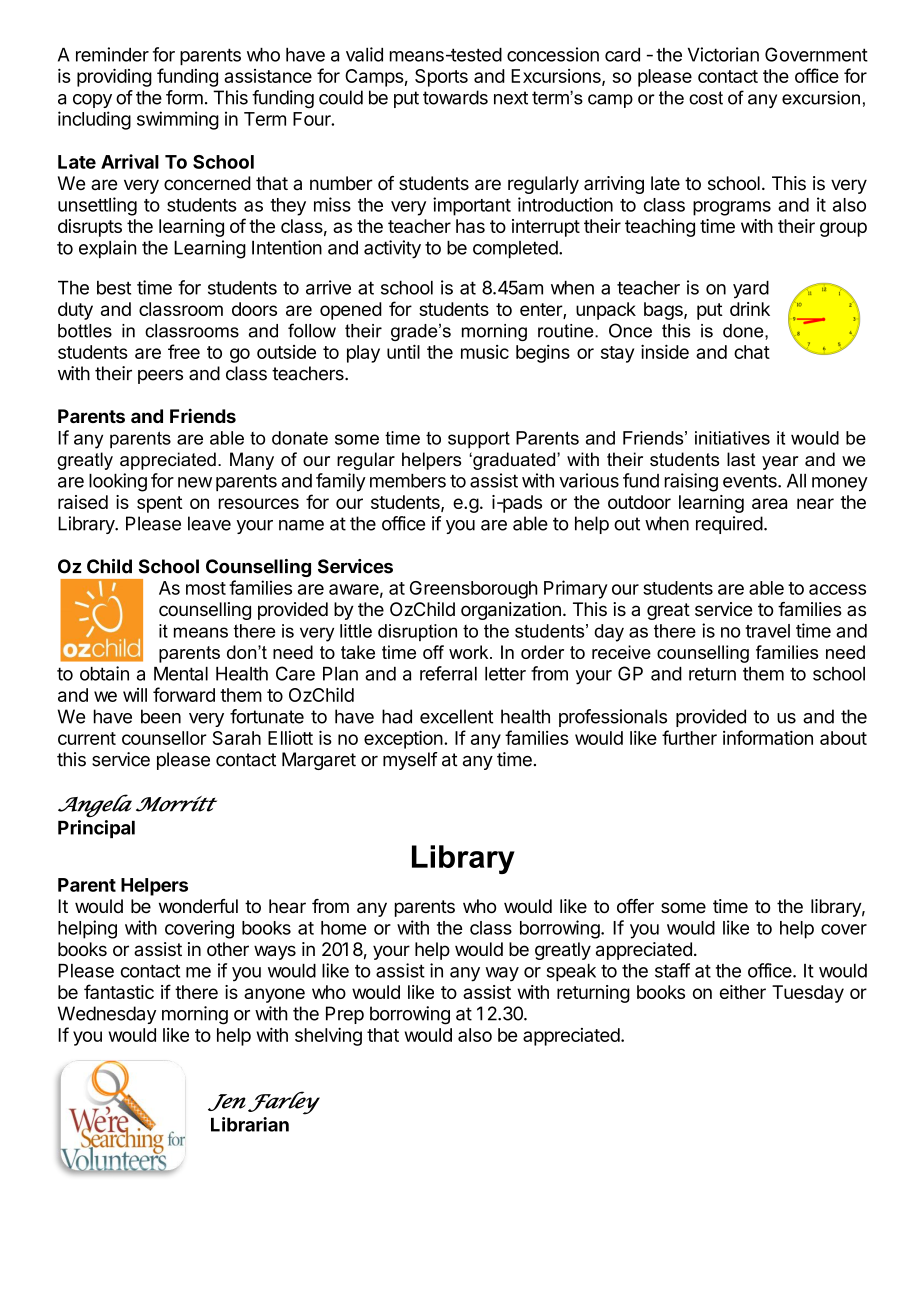  Describe the element at coordinates (732, 438) in the screenshot. I see `initiatives` at that location.
